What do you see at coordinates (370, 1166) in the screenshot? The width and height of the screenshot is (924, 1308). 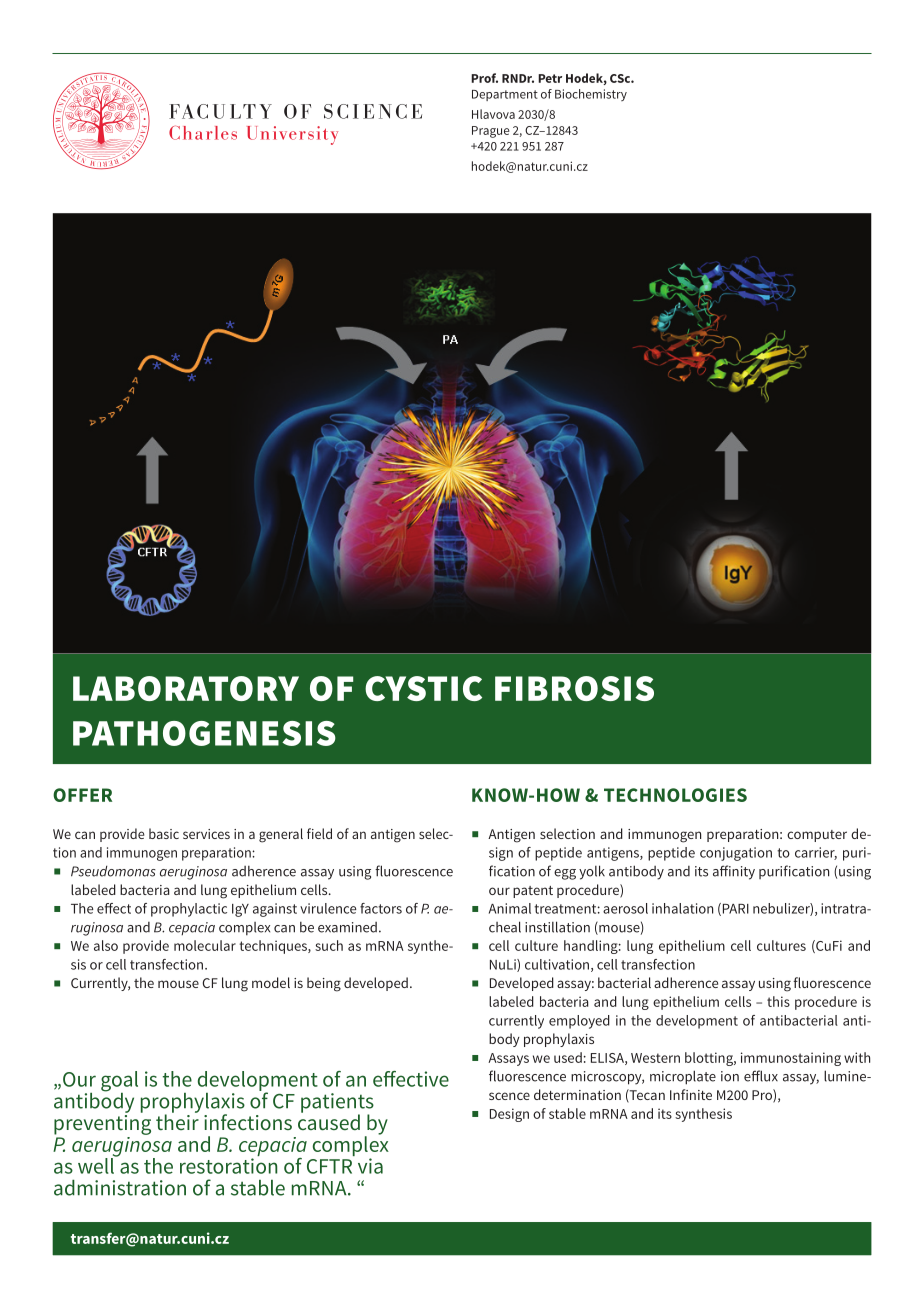 I see `via` at bounding box center [370, 1166].
